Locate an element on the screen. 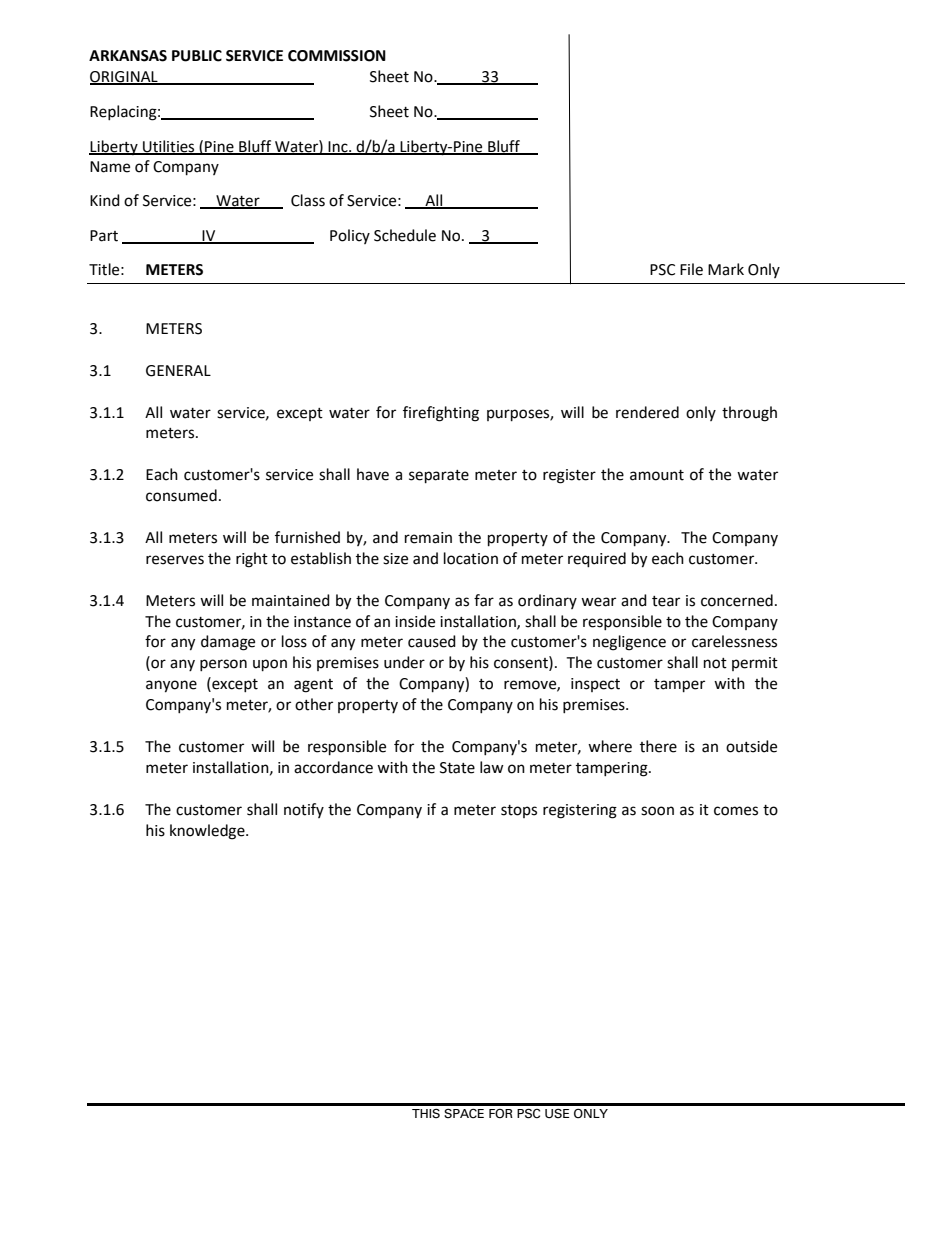 Image resolution: width=952 pixels, height=1233 pixels. firefighting is located at coordinates (441, 414).
